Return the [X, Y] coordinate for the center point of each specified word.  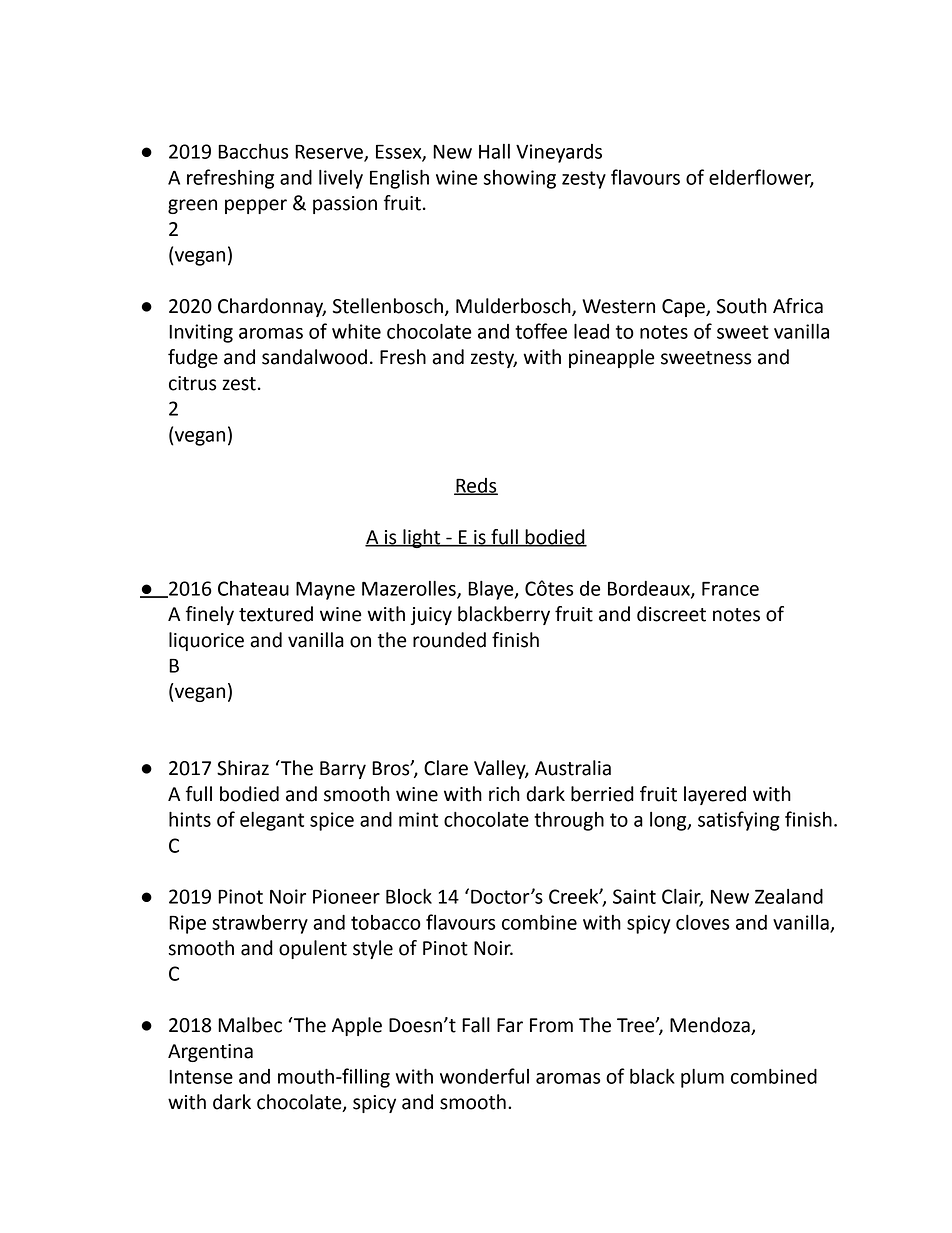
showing [520, 179]
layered [715, 795]
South [742, 306]
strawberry [260, 924]
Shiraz [243, 768]
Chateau [253, 588]
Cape [684, 308]
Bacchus [253, 151]
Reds [476, 486]
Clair [682, 897]
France [730, 589]
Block [409, 896]
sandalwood [314, 357]
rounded [449, 640]
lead [591, 331]
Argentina [210, 1053]
